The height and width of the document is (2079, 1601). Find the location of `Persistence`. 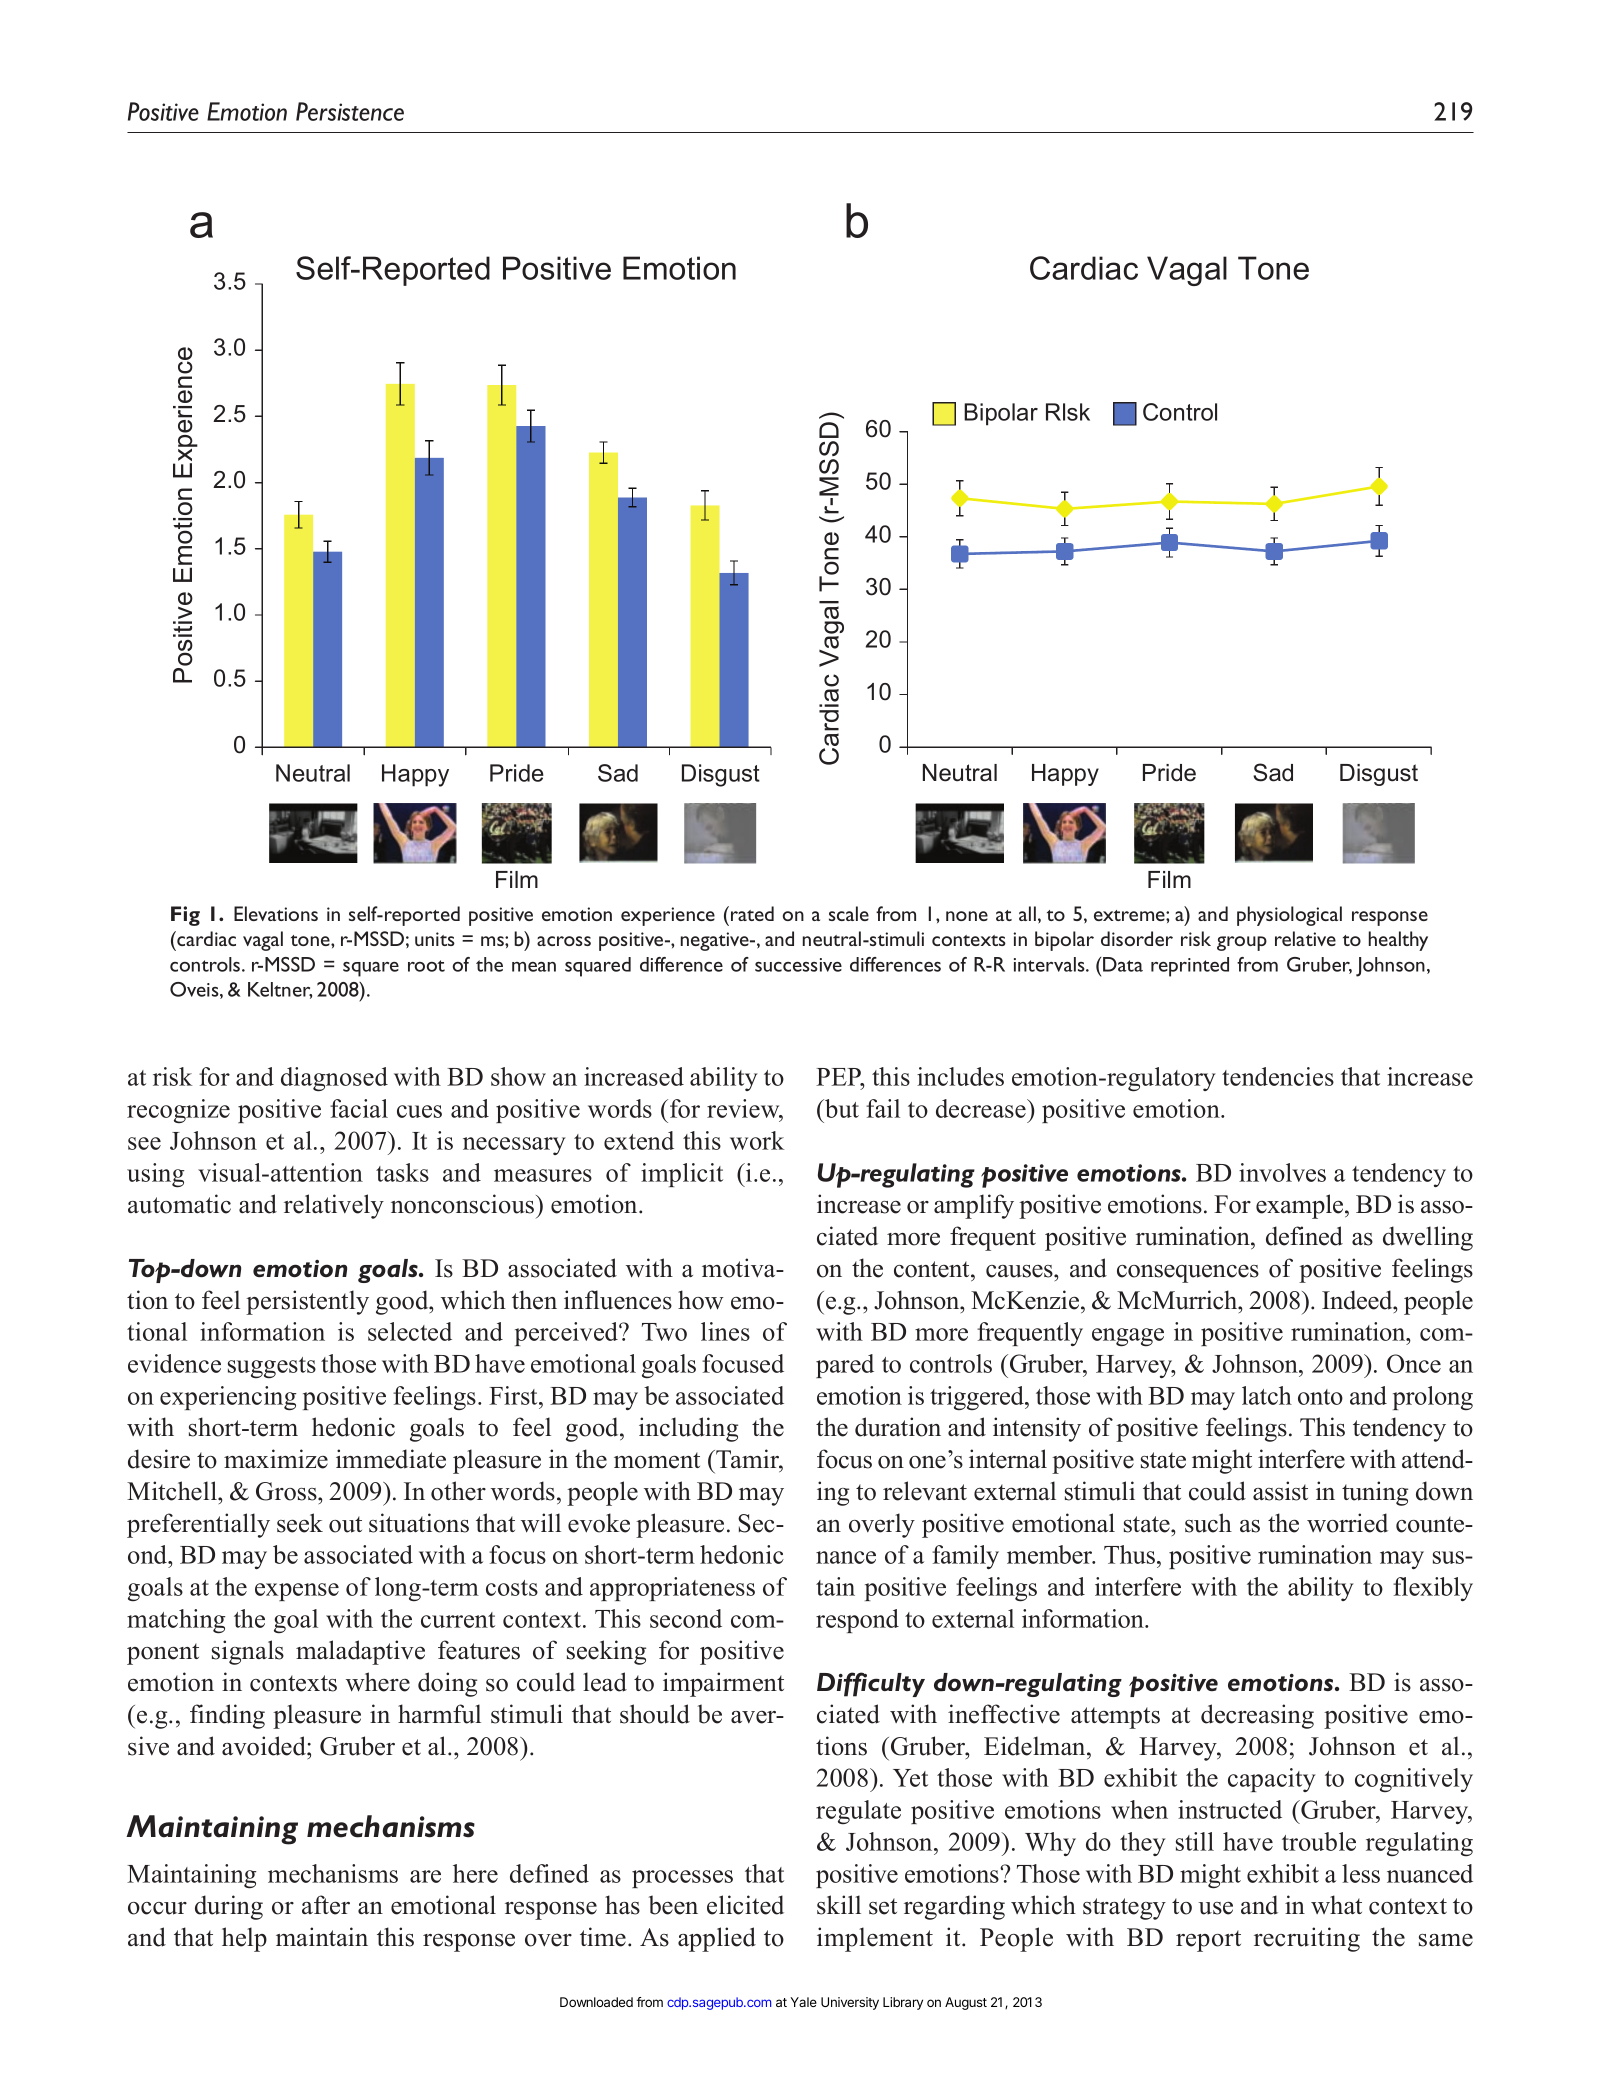

Persistence is located at coordinates (350, 111).
